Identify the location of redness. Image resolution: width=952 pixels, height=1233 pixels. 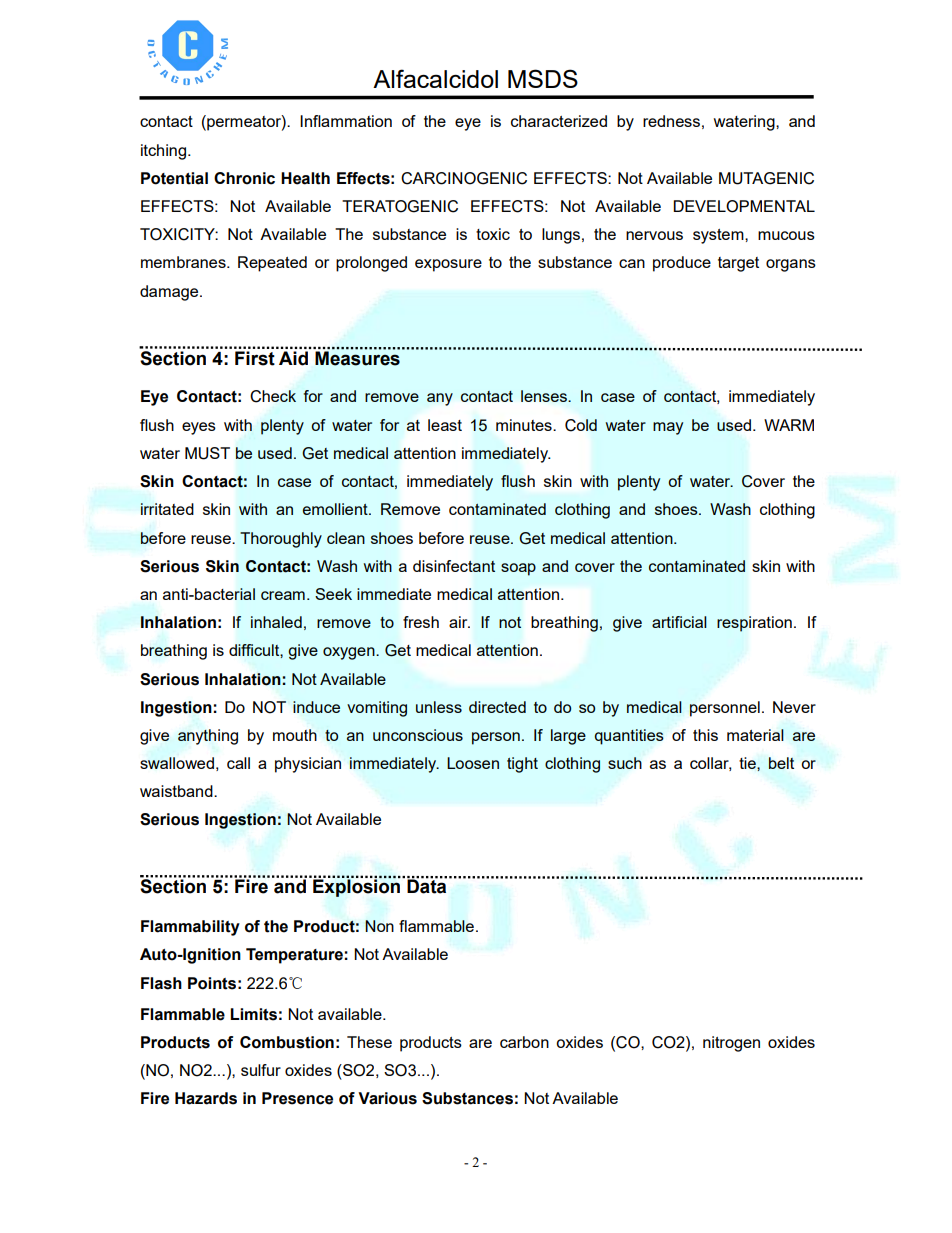
(671, 121).
